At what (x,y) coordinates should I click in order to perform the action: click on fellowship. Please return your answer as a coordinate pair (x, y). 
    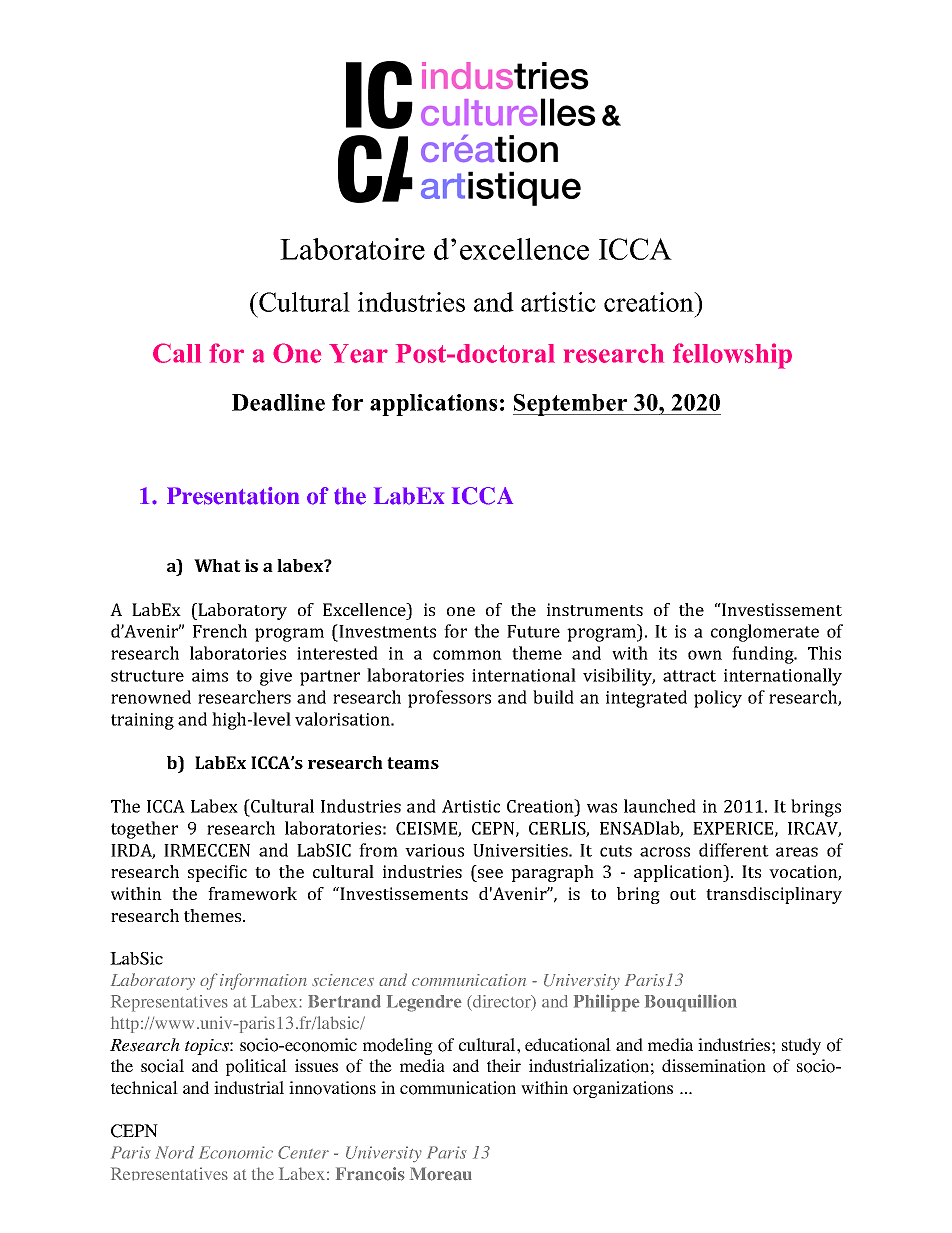
    Looking at the image, I should click on (732, 356).
